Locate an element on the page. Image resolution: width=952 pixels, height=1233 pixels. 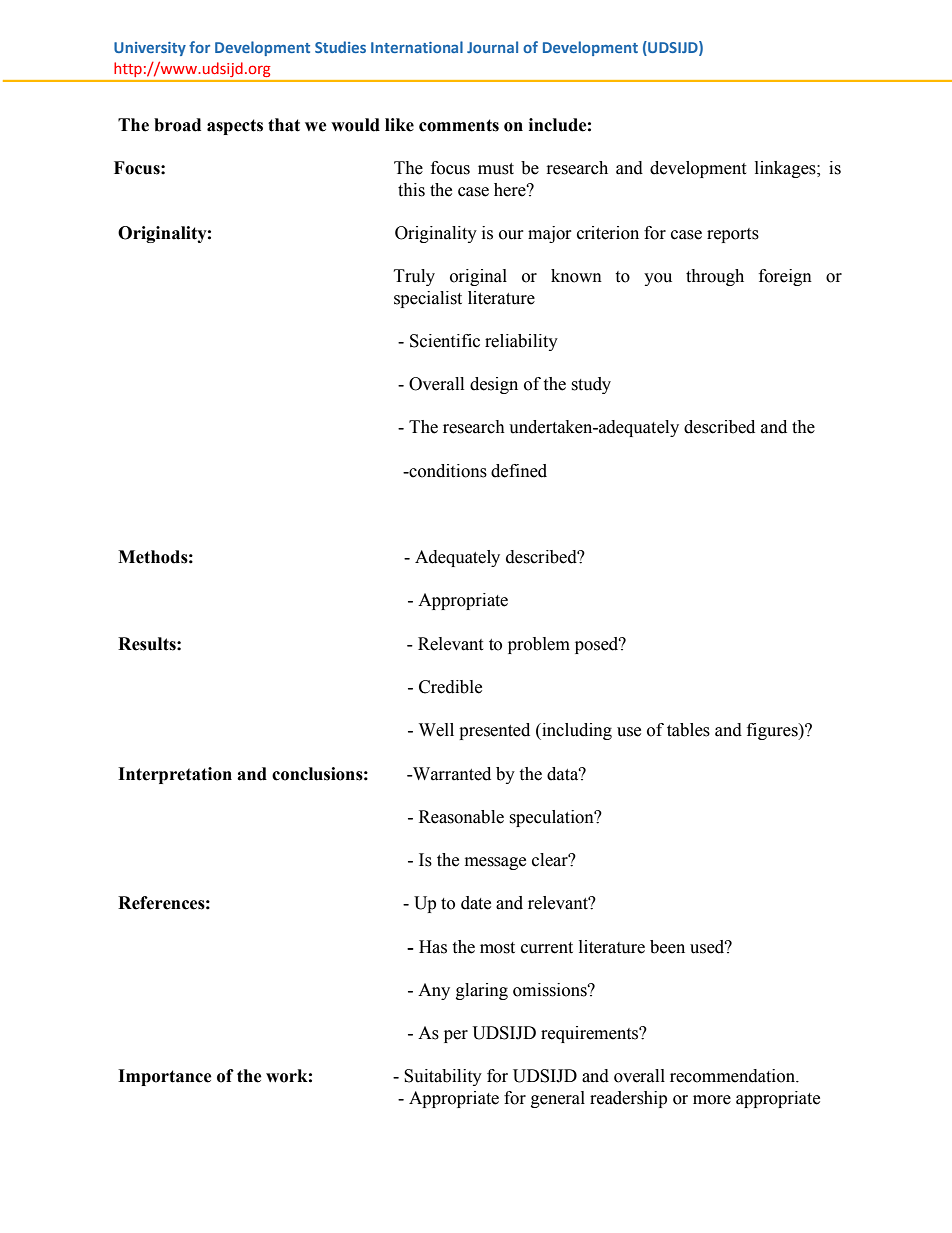
Importance is located at coordinates (165, 1077).
